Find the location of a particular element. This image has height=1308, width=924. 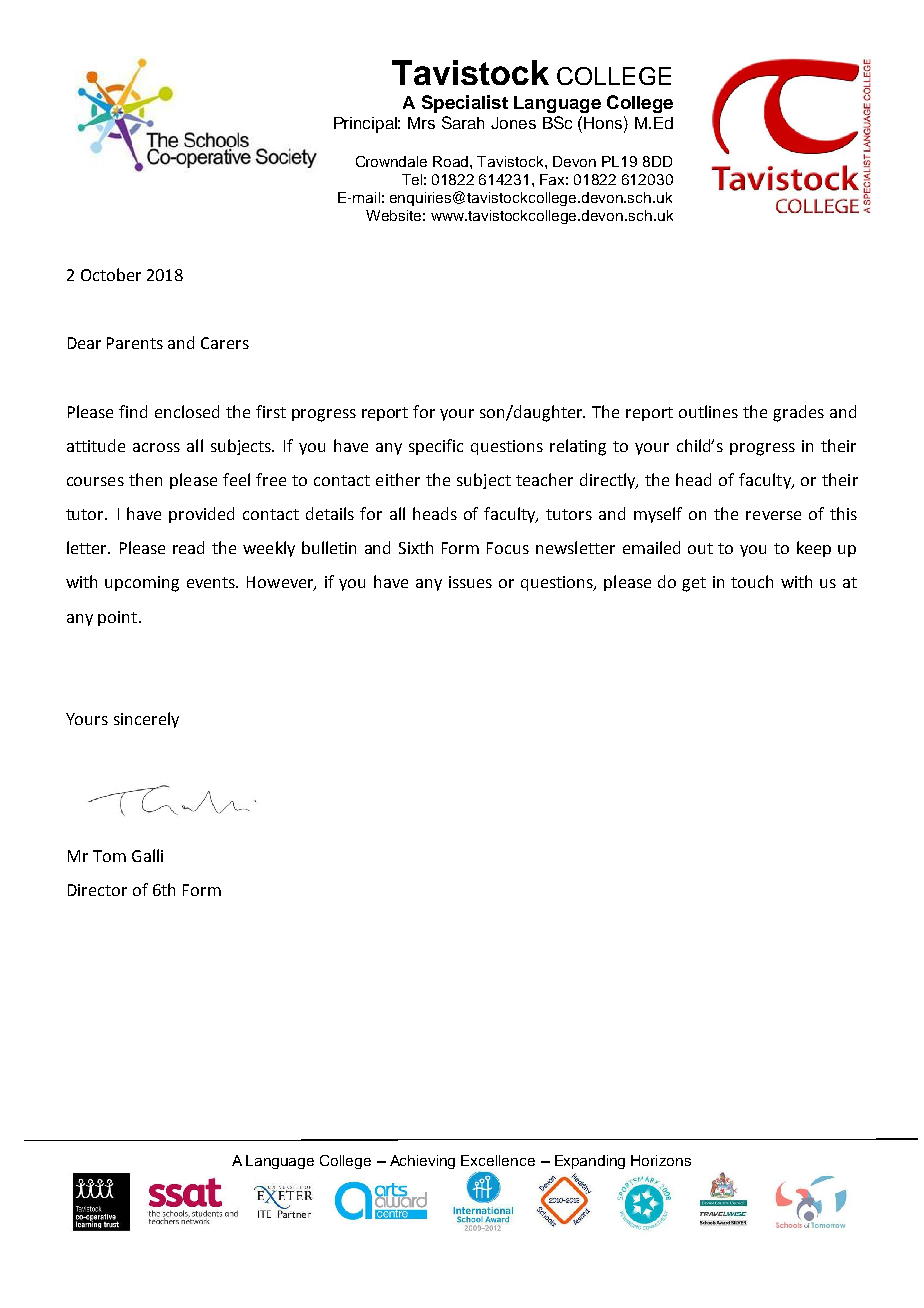

get is located at coordinates (694, 584).
